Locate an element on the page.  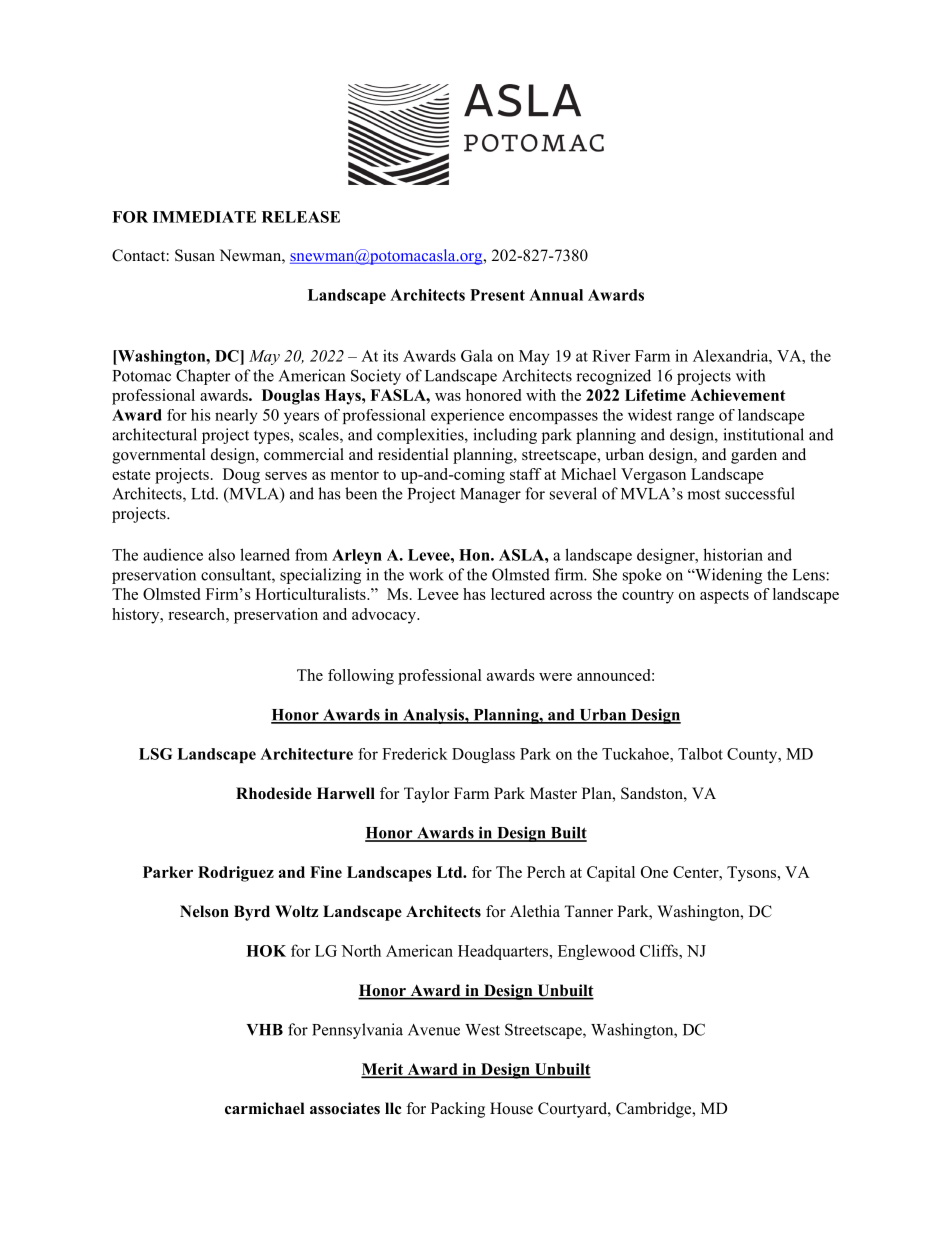
Rodriguez is located at coordinates (236, 874).
